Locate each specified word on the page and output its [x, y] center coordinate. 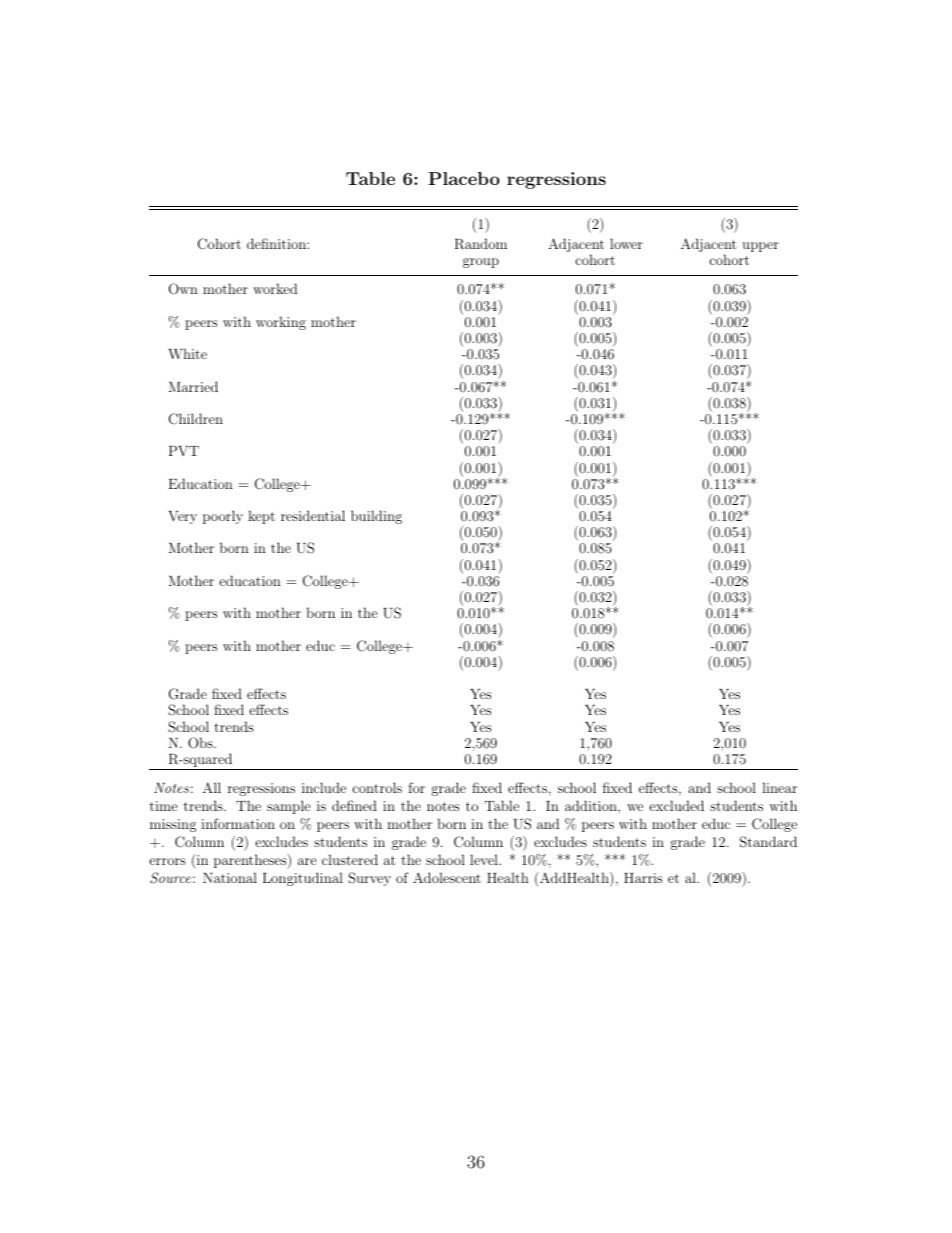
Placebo [464, 178]
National [230, 877]
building [376, 517]
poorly [223, 517]
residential [313, 515]
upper [760, 247]
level [485, 859]
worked [275, 288]
